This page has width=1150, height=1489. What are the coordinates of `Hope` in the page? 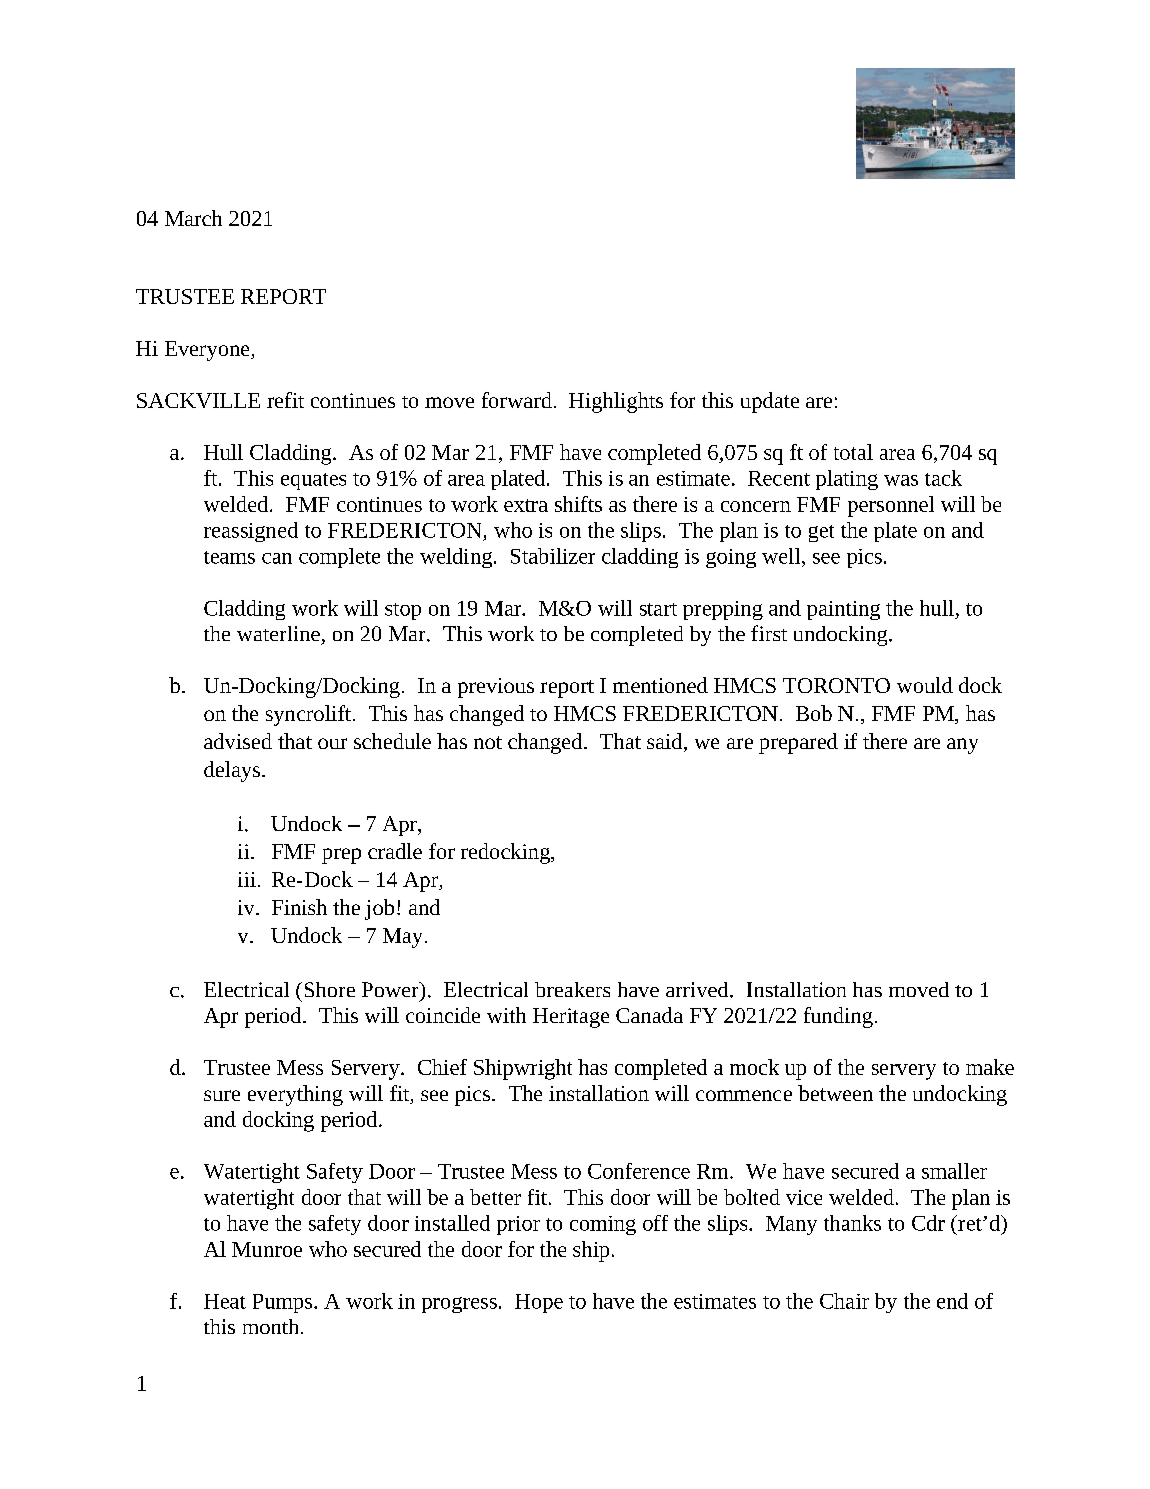 It's located at (539, 1303).
